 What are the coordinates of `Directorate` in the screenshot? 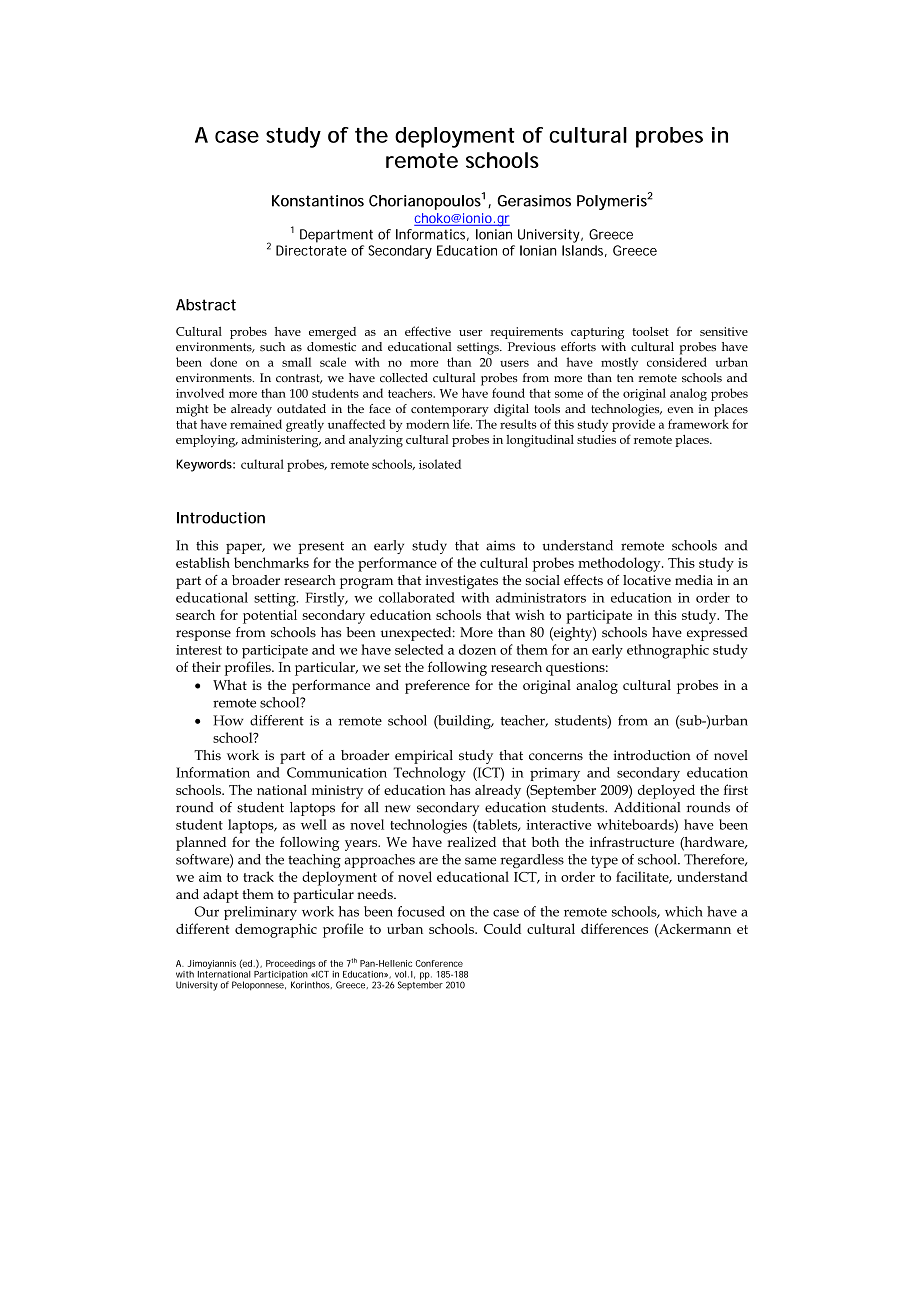 It's located at (311, 250).
